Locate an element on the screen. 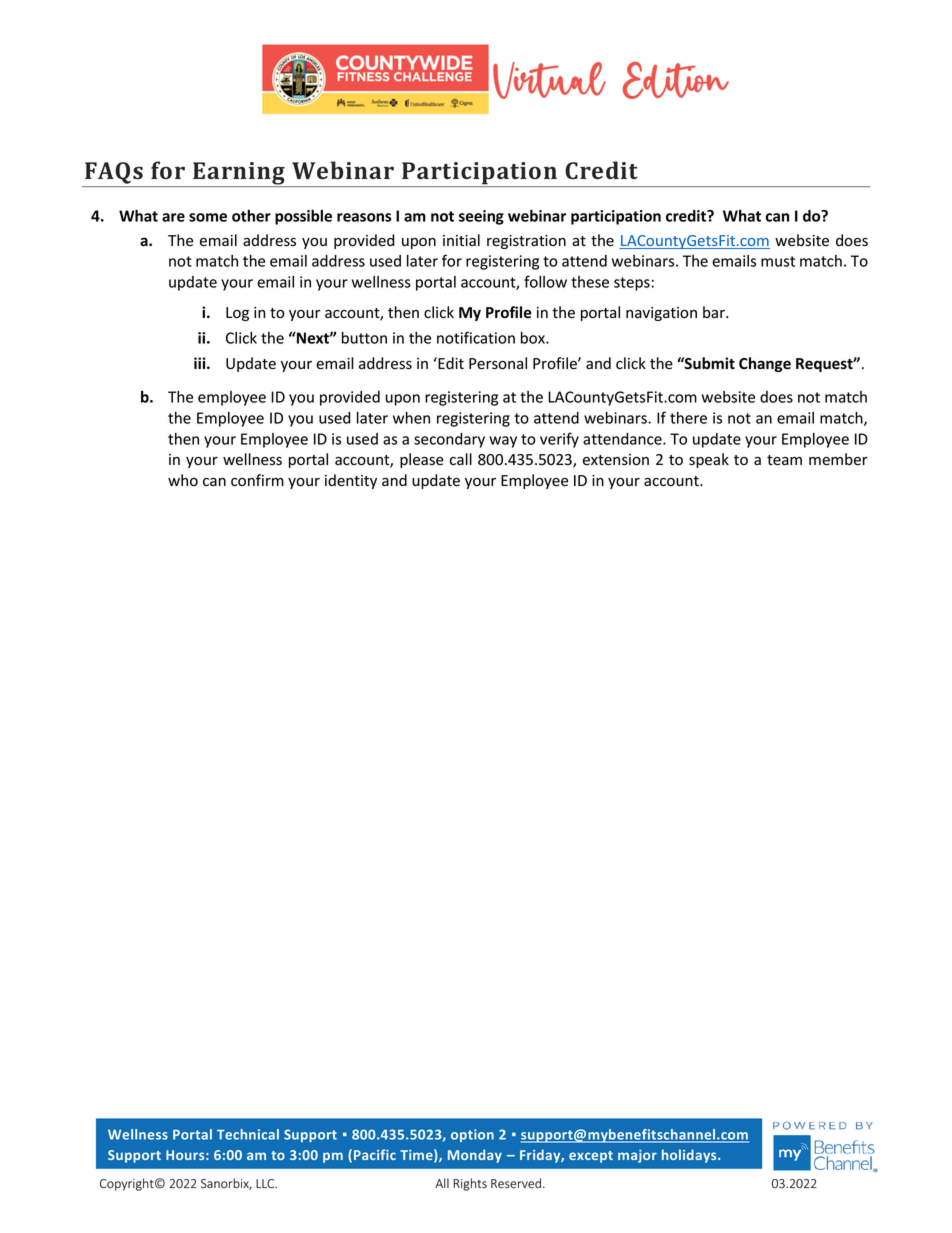 The height and width of the screenshot is (1233, 952). other is located at coordinates (251, 215).
